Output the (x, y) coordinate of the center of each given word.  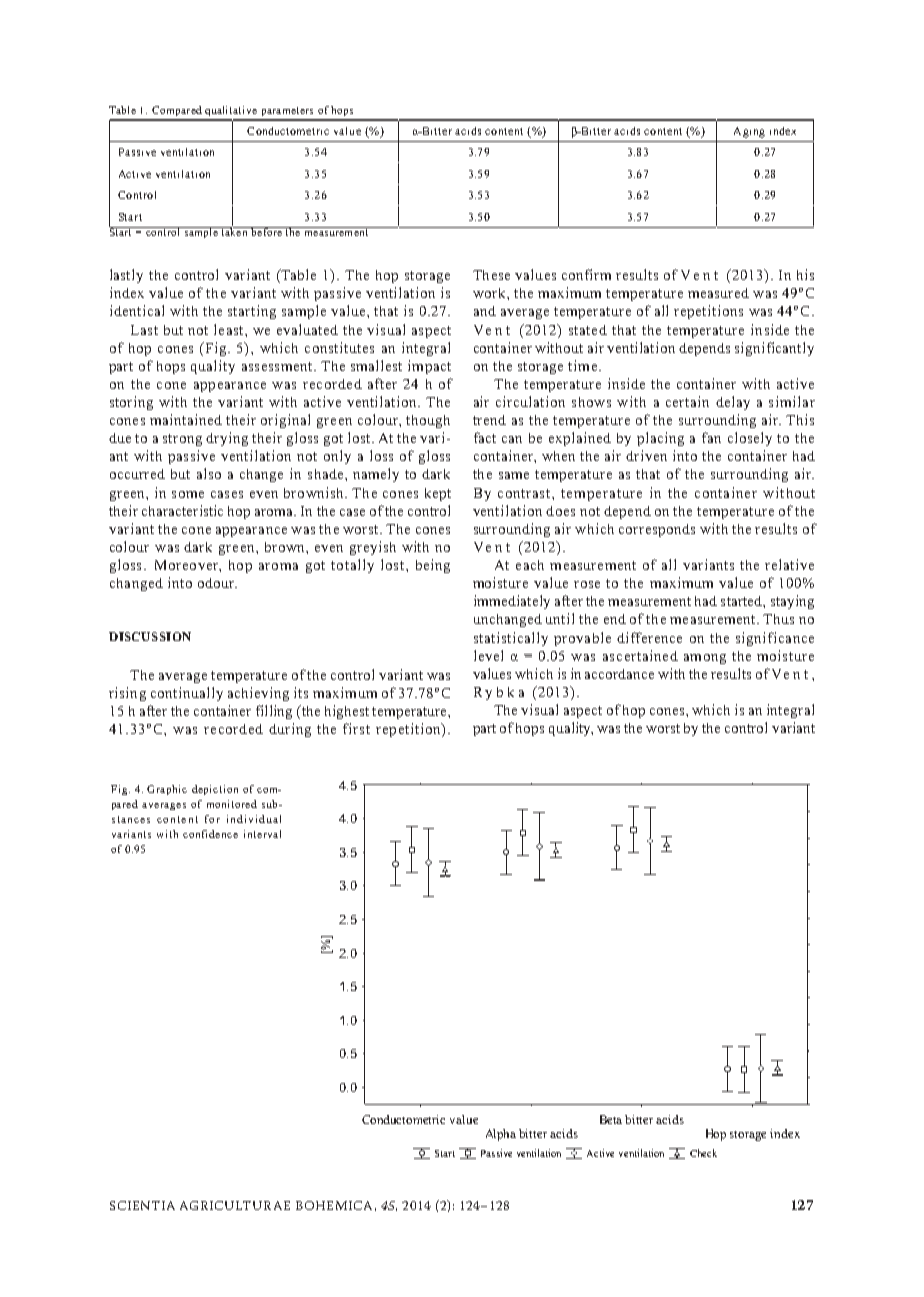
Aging (749, 132)
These (491, 275)
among (705, 659)
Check (703, 1153)
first (356, 728)
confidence (210, 834)
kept (438, 494)
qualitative (231, 111)
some (188, 494)
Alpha (501, 1135)
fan (711, 437)
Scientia (142, 1205)
